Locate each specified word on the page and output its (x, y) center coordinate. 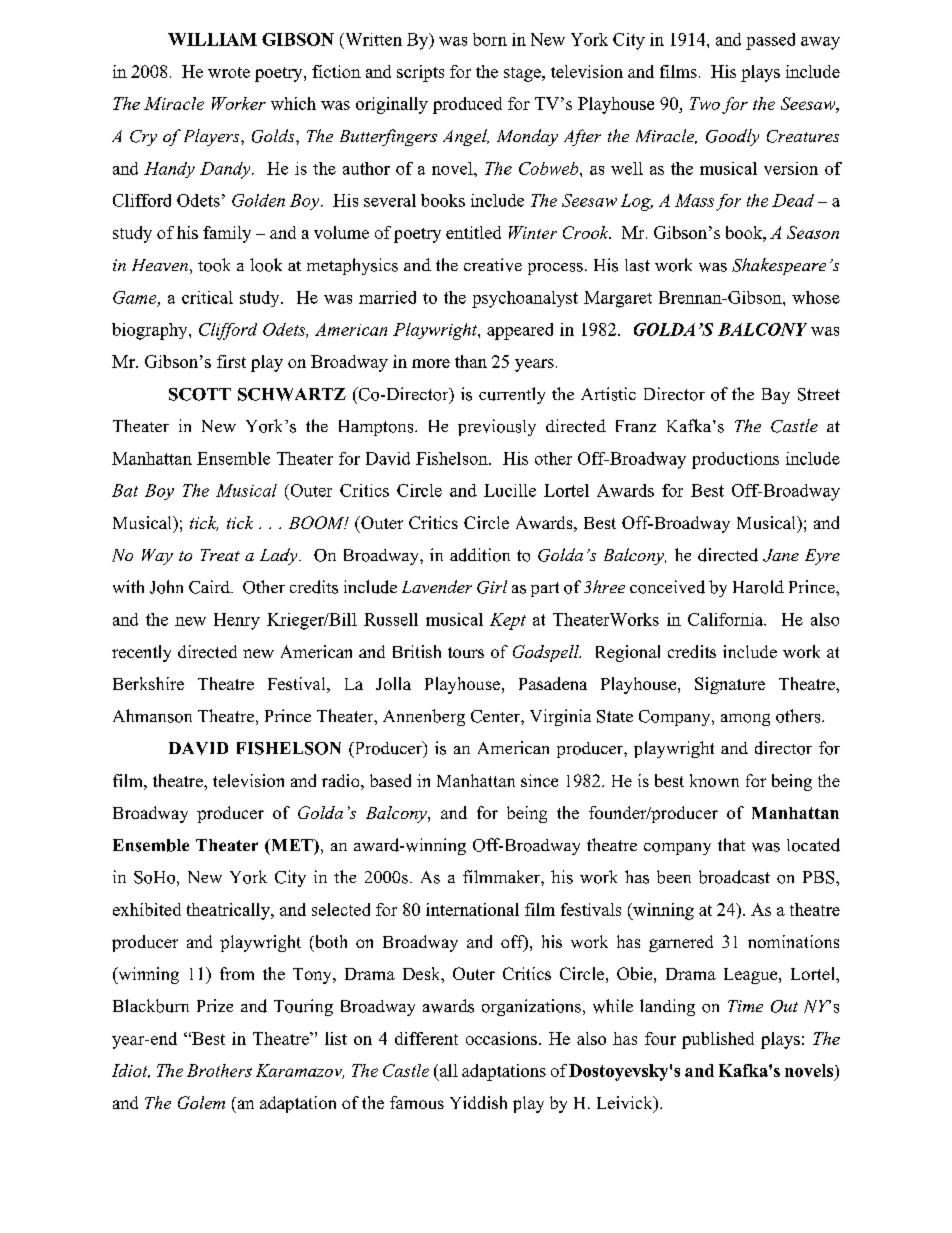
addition (480, 555)
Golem (201, 1102)
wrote (229, 72)
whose (816, 297)
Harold (758, 587)
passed (770, 41)
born (490, 39)
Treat (220, 555)
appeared (520, 331)
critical (207, 297)
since (539, 780)
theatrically (229, 911)
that (731, 844)
